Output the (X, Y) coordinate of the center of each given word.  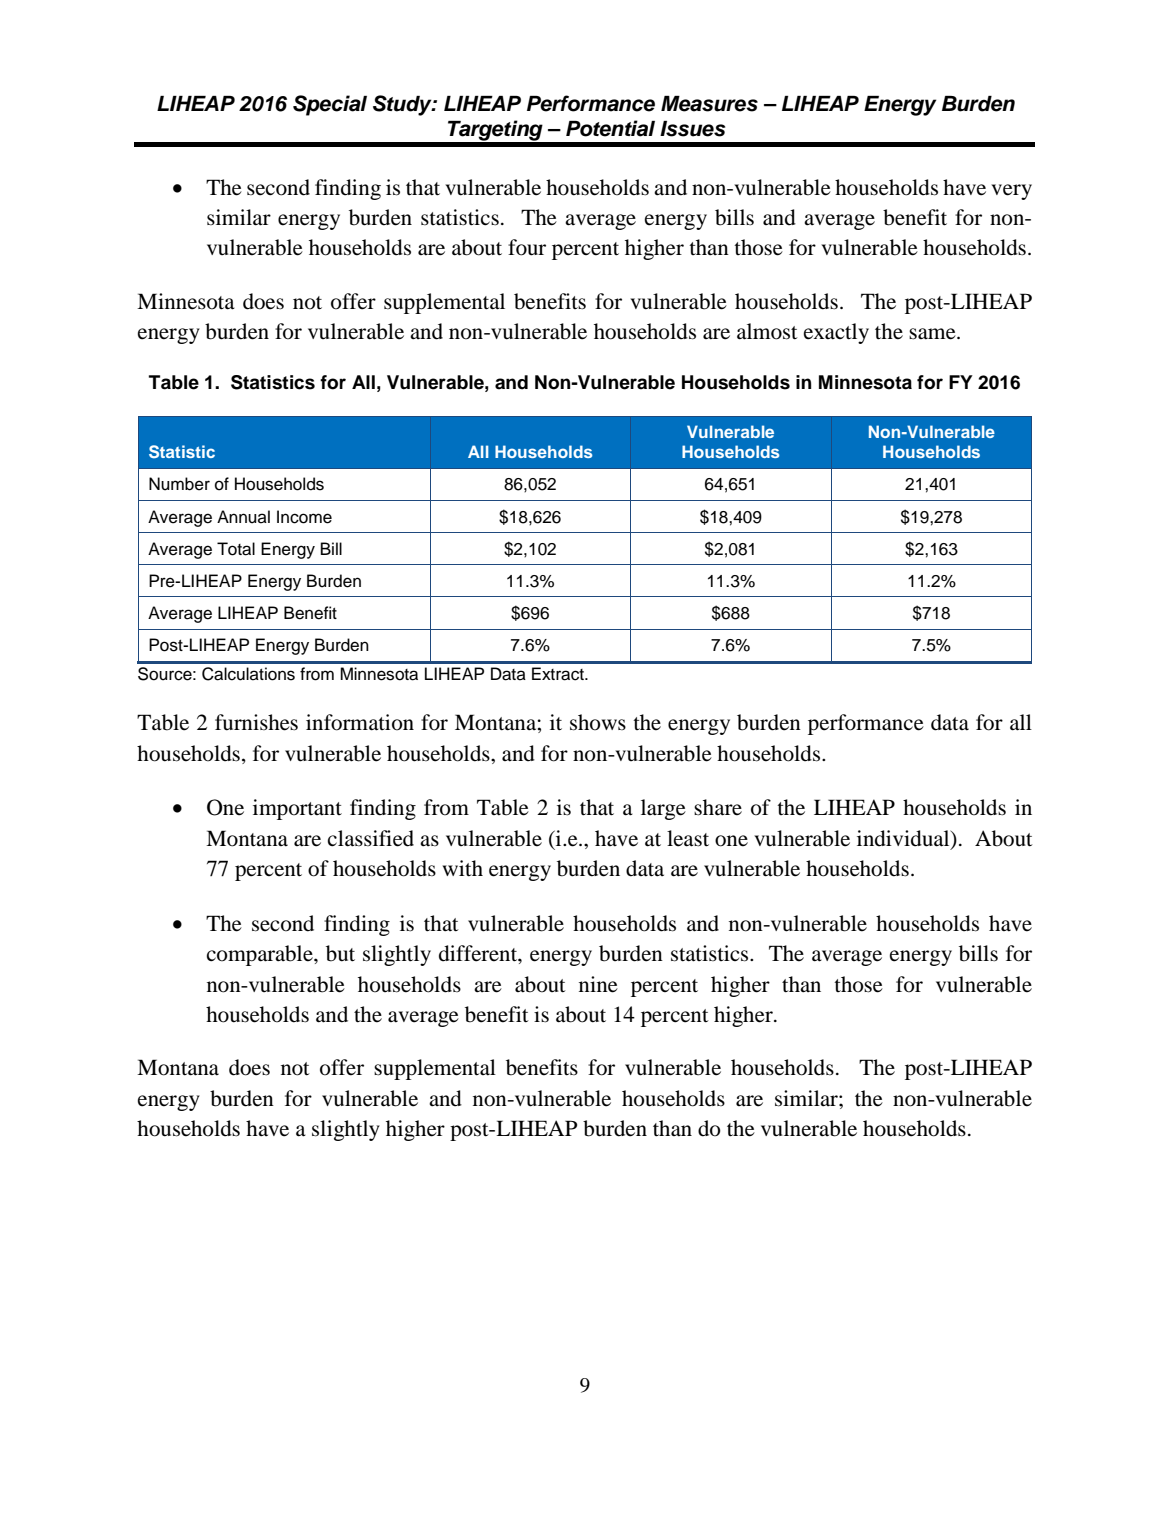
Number (179, 484)
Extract (559, 674)
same (933, 334)
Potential (610, 128)
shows (598, 722)
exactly (836, 333)
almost (767, 331)
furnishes (256, 722)
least (688, 838)
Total (236, 549)
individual (904, 839)
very (1011, 192)
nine (598, 984)
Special (330, 105)
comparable (261, 955)
